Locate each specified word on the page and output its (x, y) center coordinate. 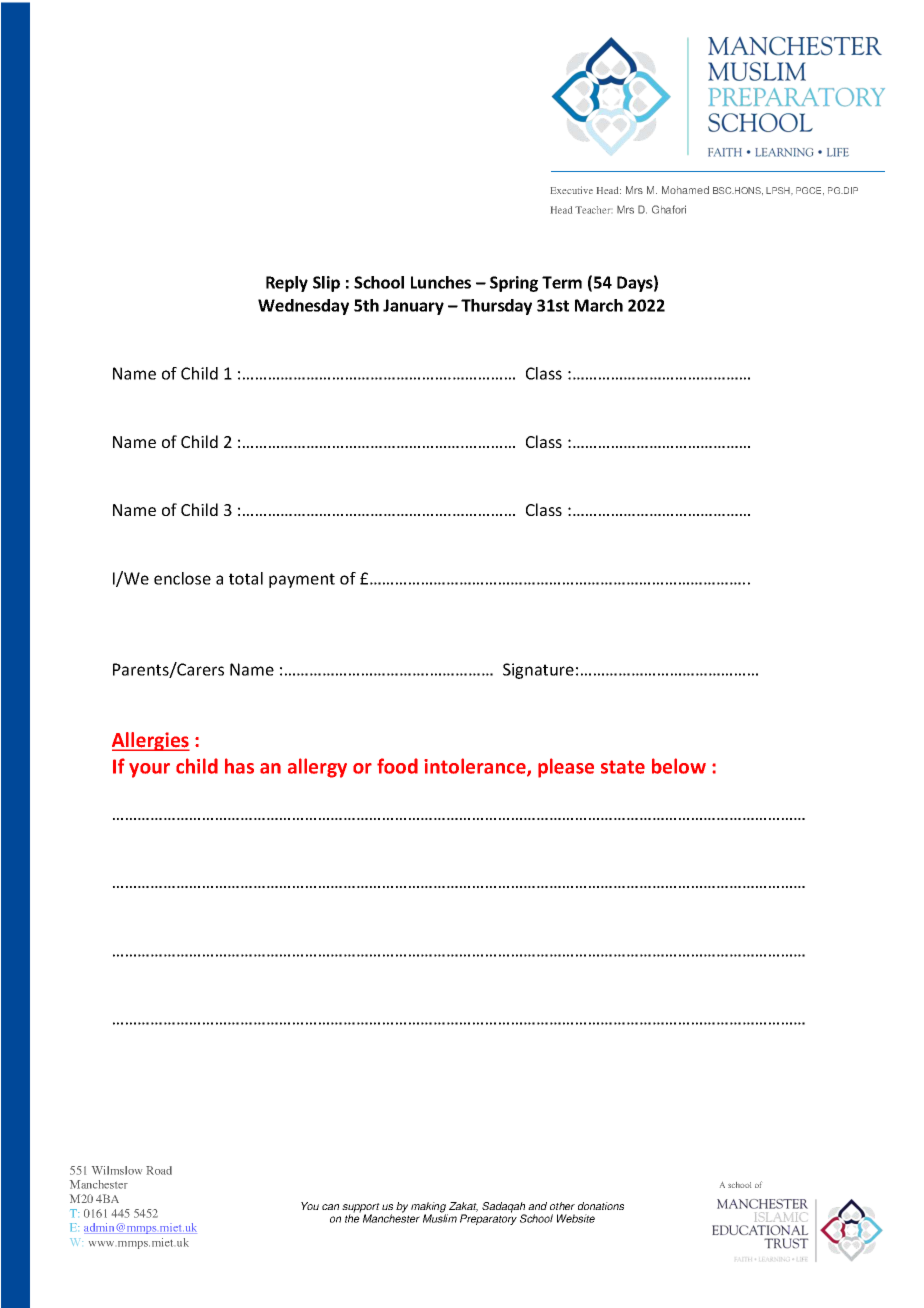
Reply (287, 284)
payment (302, 580)
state (623, 767)
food (397, 766)
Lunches (441, 282)
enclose (182, 578)
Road (159, 1170)
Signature (538, 671)
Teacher (592, 210)
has (239, 766)
